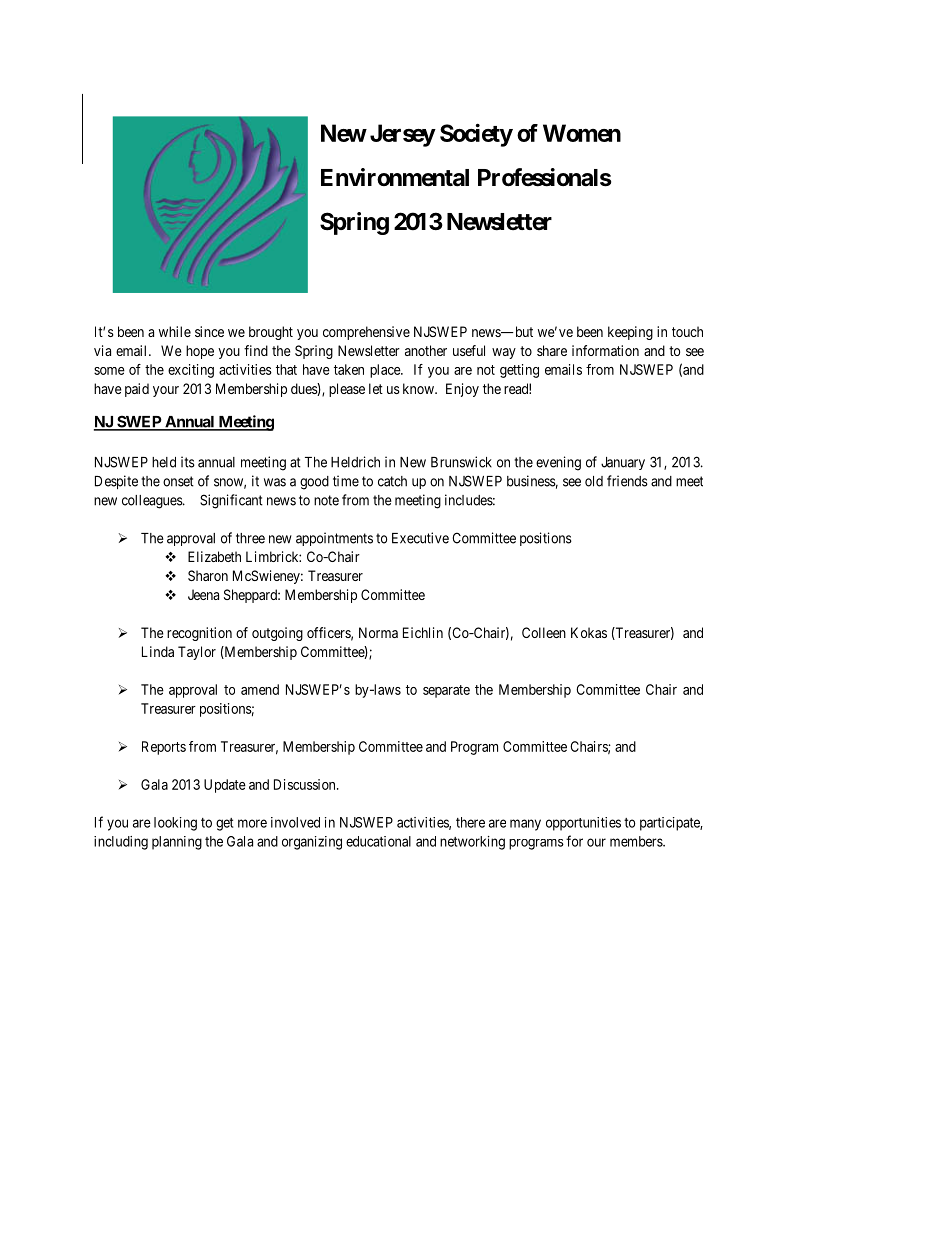  Describe the element at coordinates (395, 177) in the screenshot. I see `Environmental` at that location.
